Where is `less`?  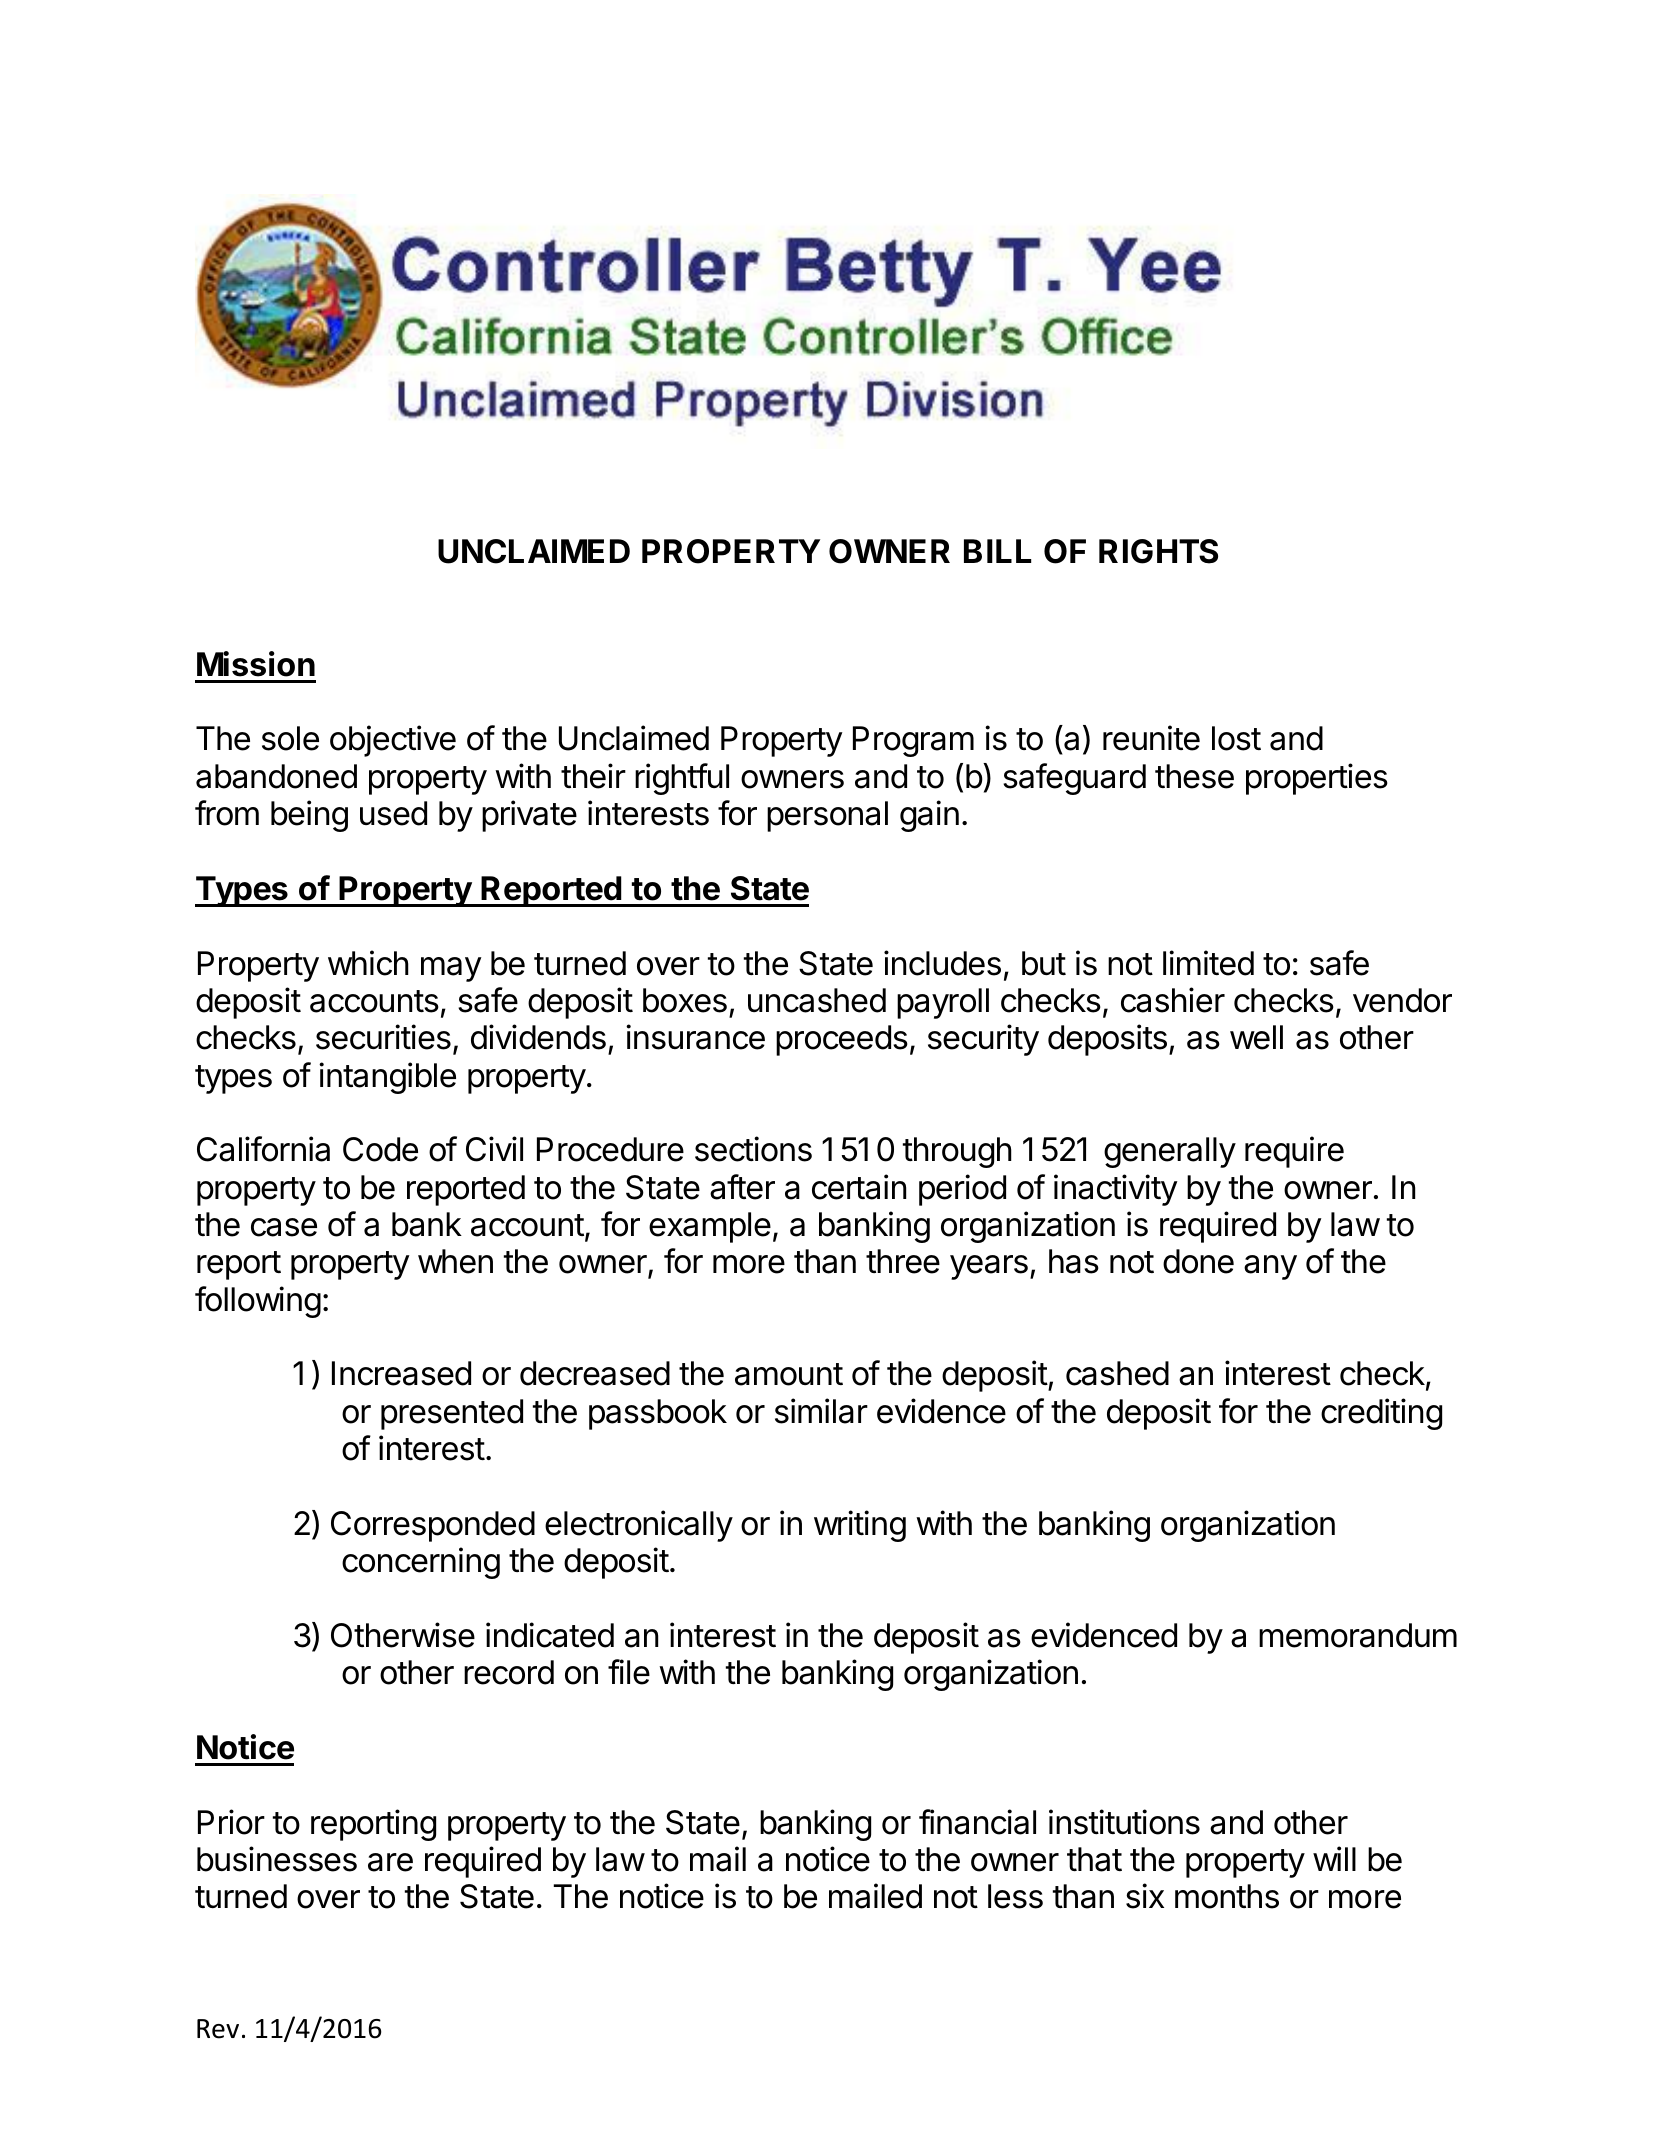 less is located at coordinates (1015, 1896).
